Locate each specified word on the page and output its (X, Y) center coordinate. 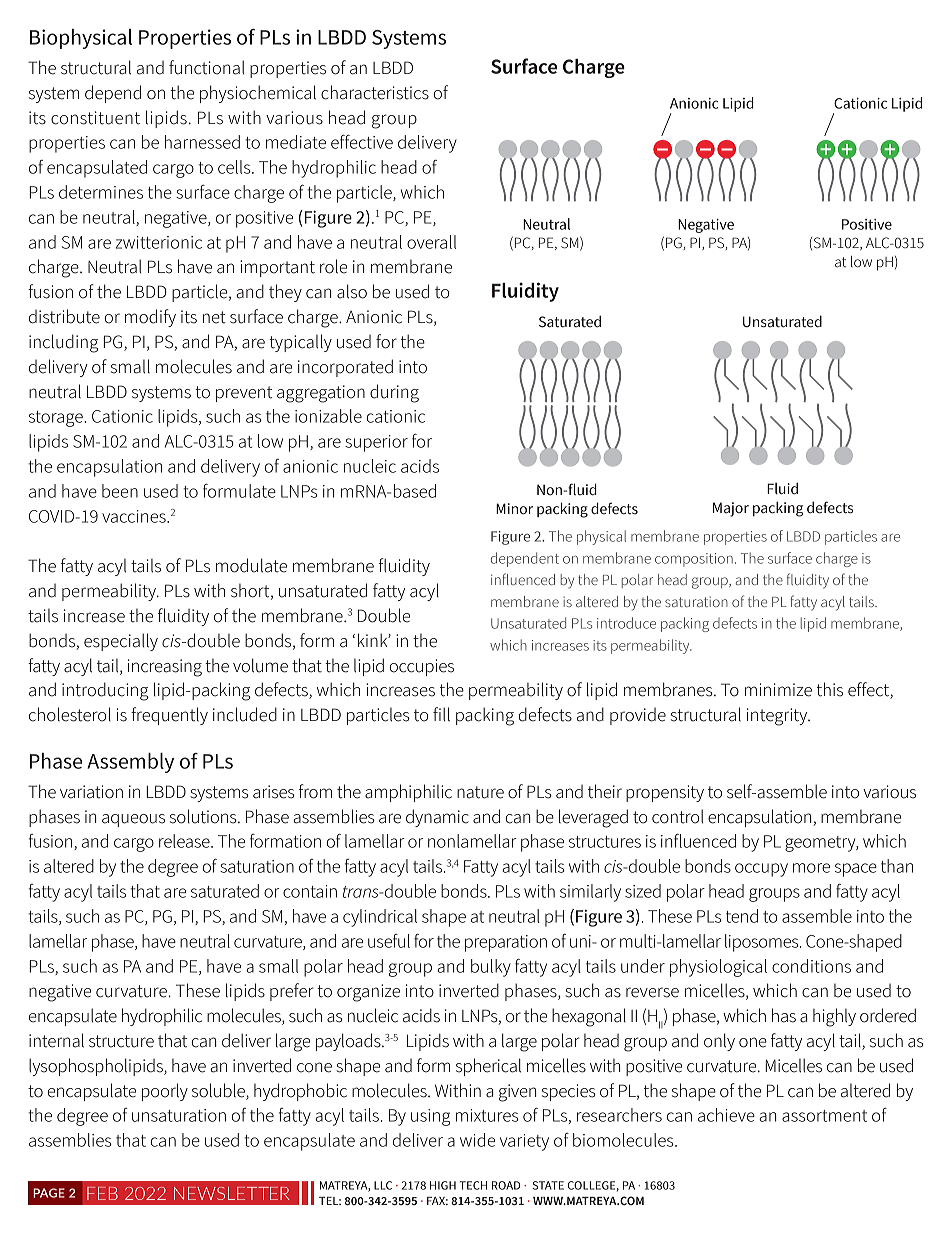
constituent (95, 118)
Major (731, 509)
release (185, 841)
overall (431, 242)
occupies (422, 667)
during (394, 393)
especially (121, 642)
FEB (102, 1193)
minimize (778, 690)
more (811, 868)
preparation (506, 943)
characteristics (375, 92)
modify (150, 318)
